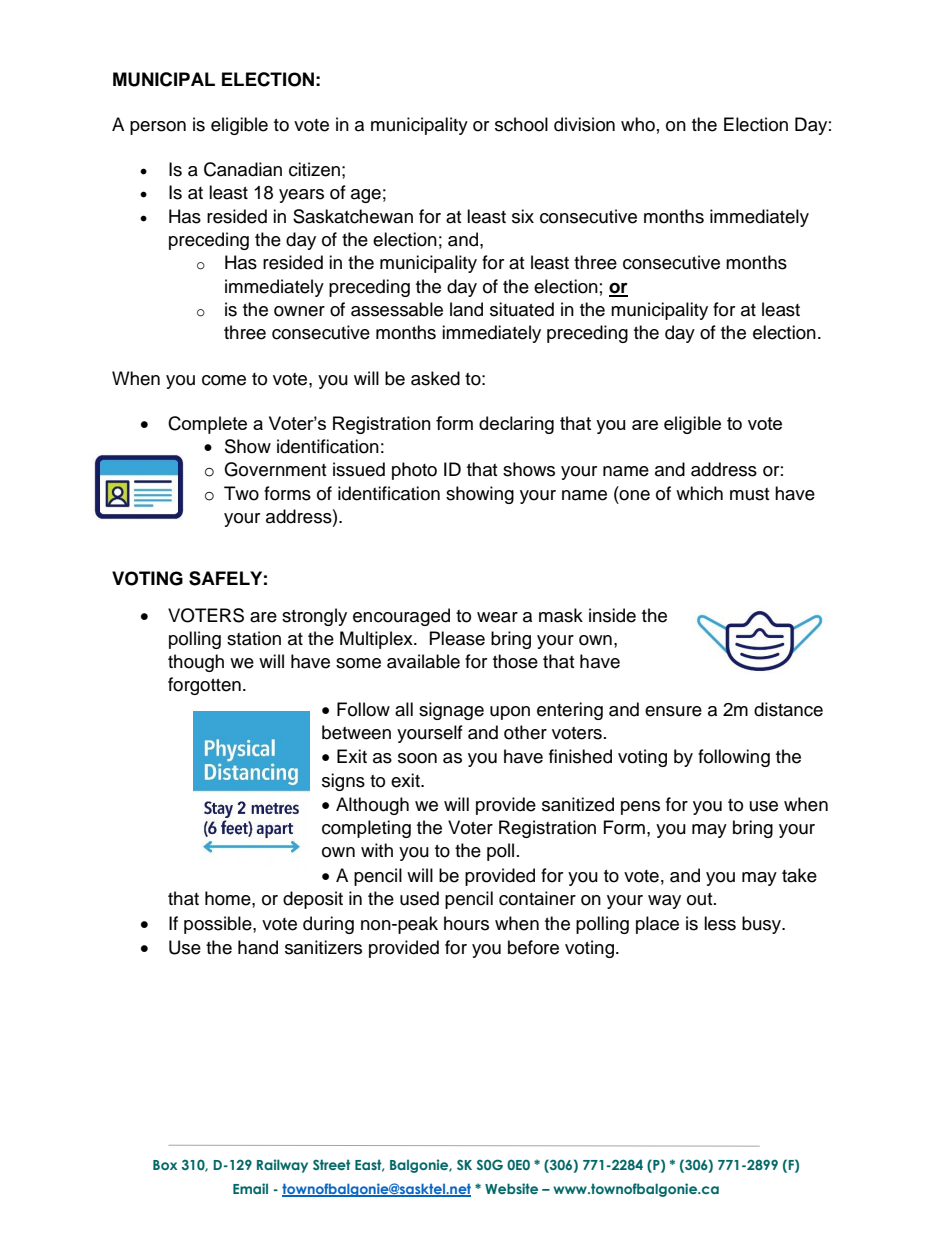  Describe the element at coordinates (638, 124) in the screenshot. I see `who` at that location.
